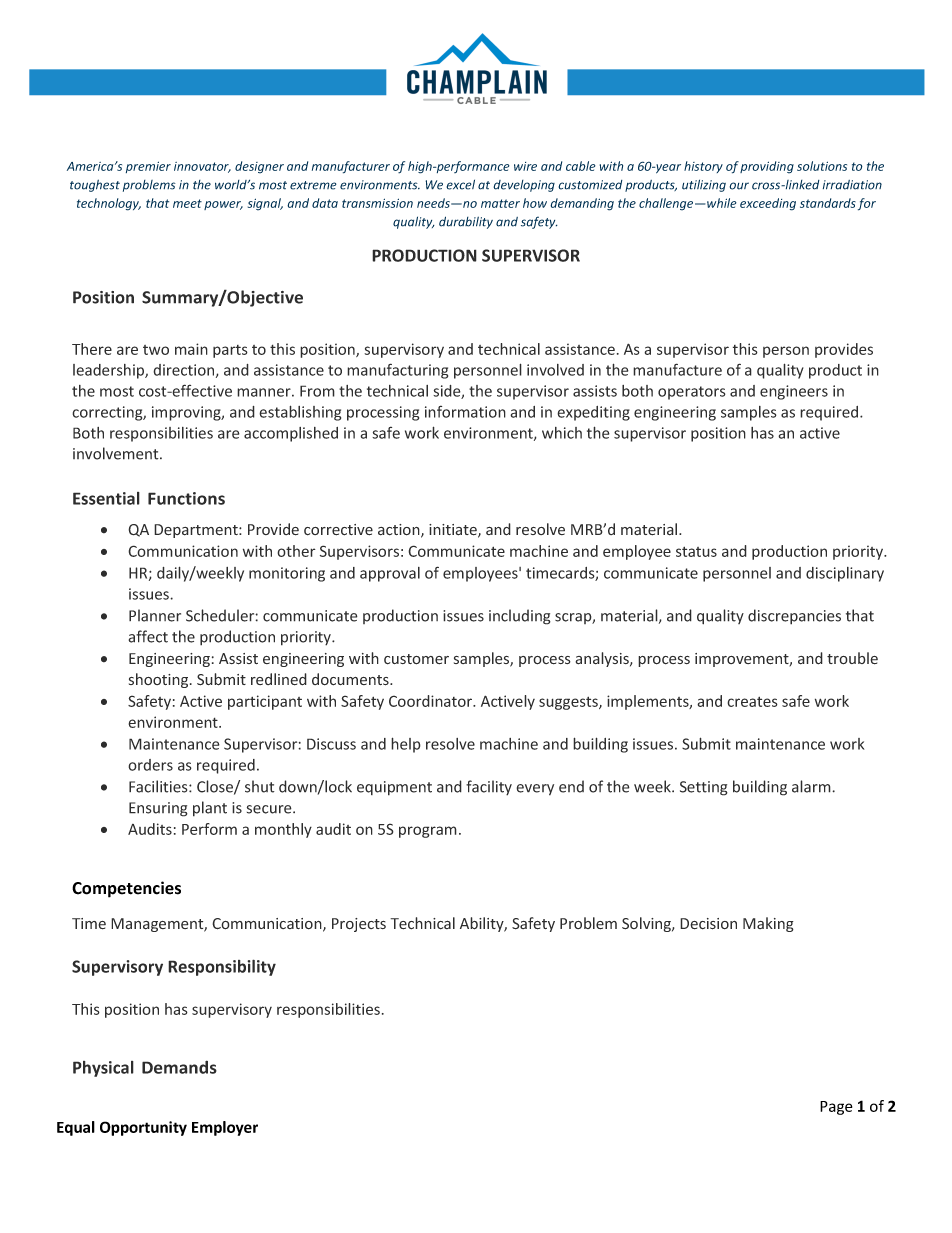 Image resolution: width=952 pixels, height=1233 pixels. What do you see at coordinates (143, 1128) in the screenshot?
I see `Opportunity` at bounding box center [143, 1128].
